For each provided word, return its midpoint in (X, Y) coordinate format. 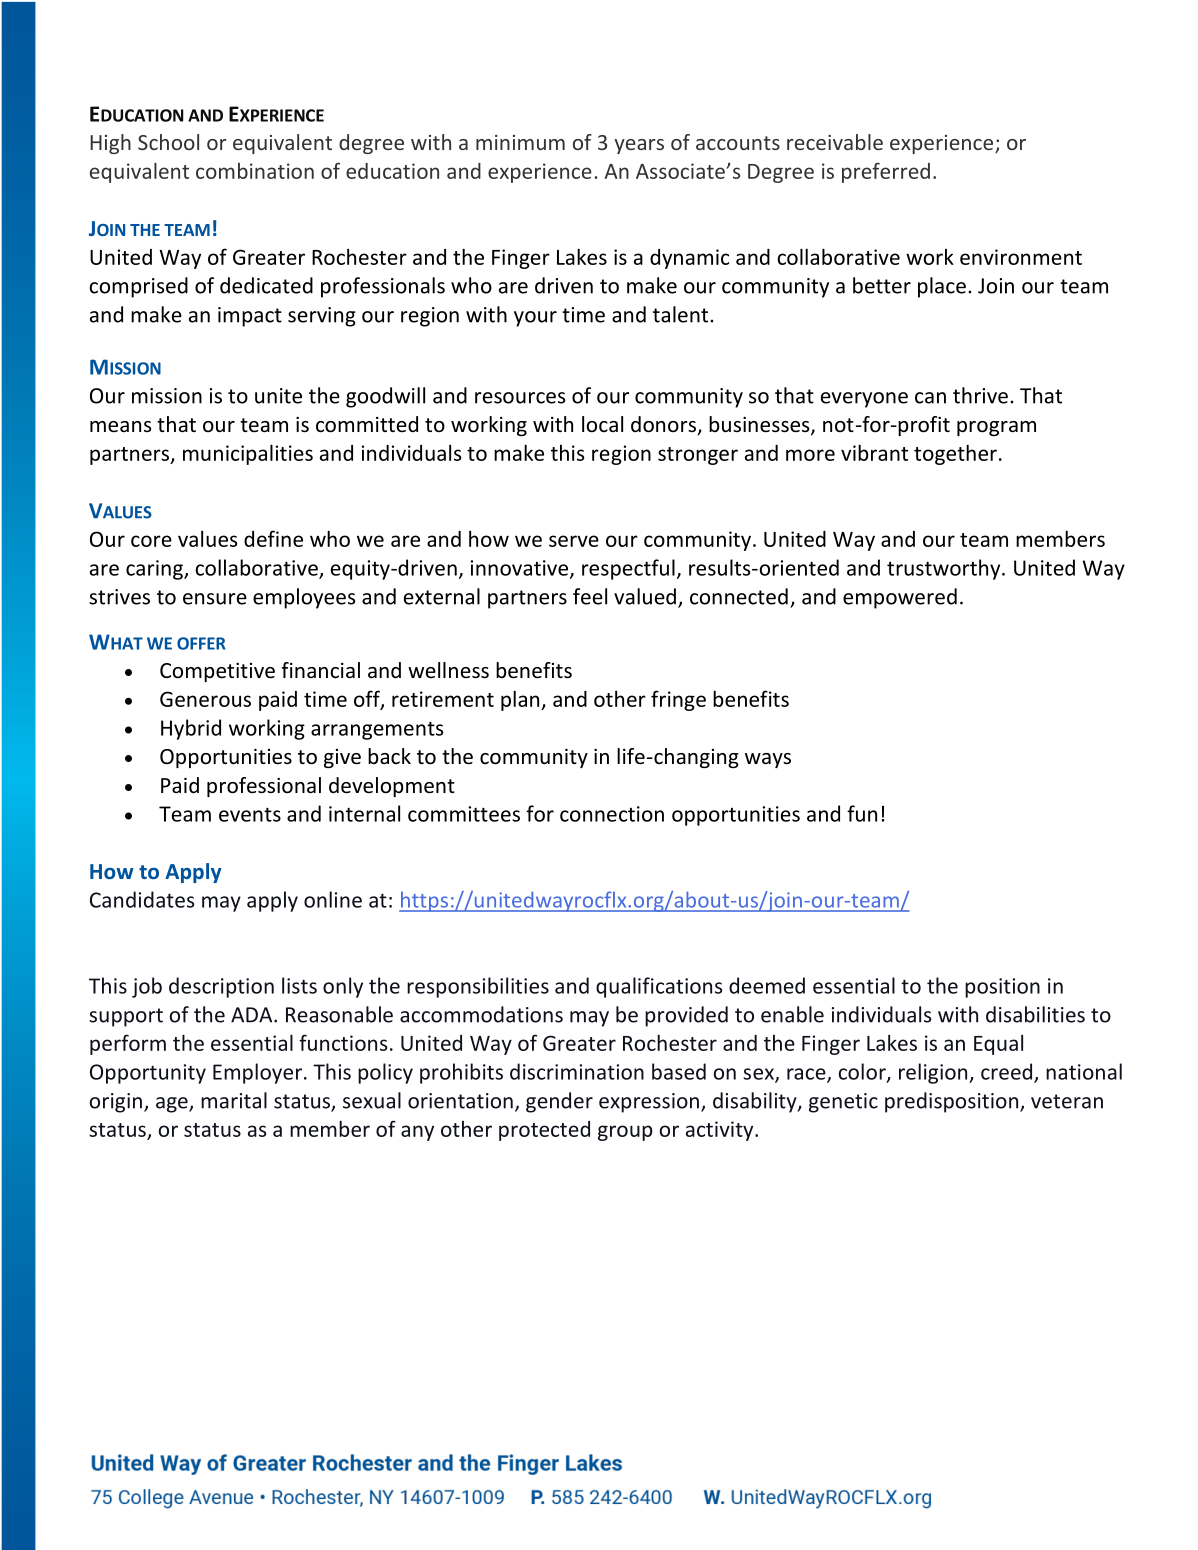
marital (234, 1100)
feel (590, 596)
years (639, 146)
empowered (900, 598)
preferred (886, 172)
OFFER (201, 643)
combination (255, 171)
